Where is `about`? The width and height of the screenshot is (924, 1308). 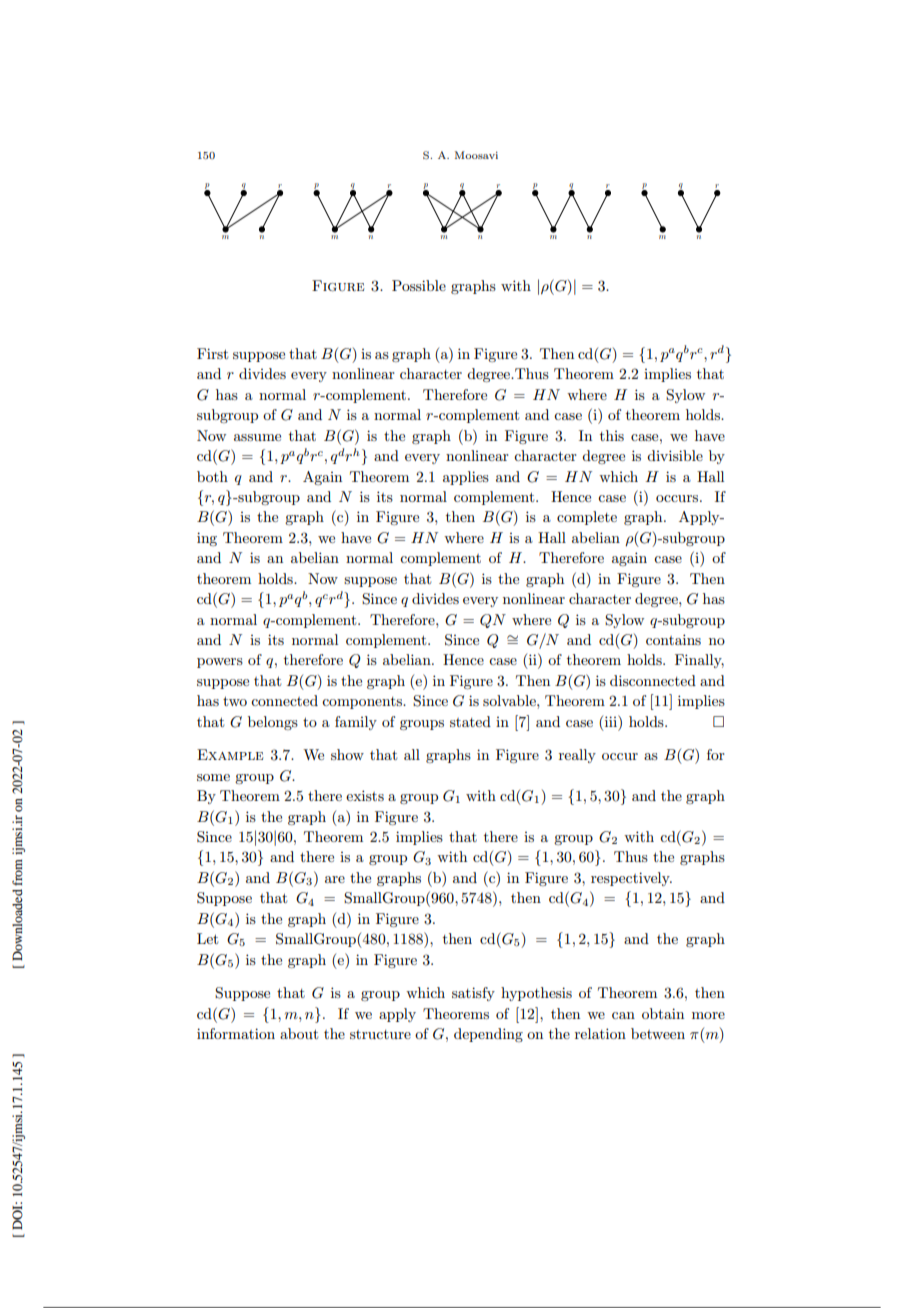 about is located at coordinates (299, 1033).
